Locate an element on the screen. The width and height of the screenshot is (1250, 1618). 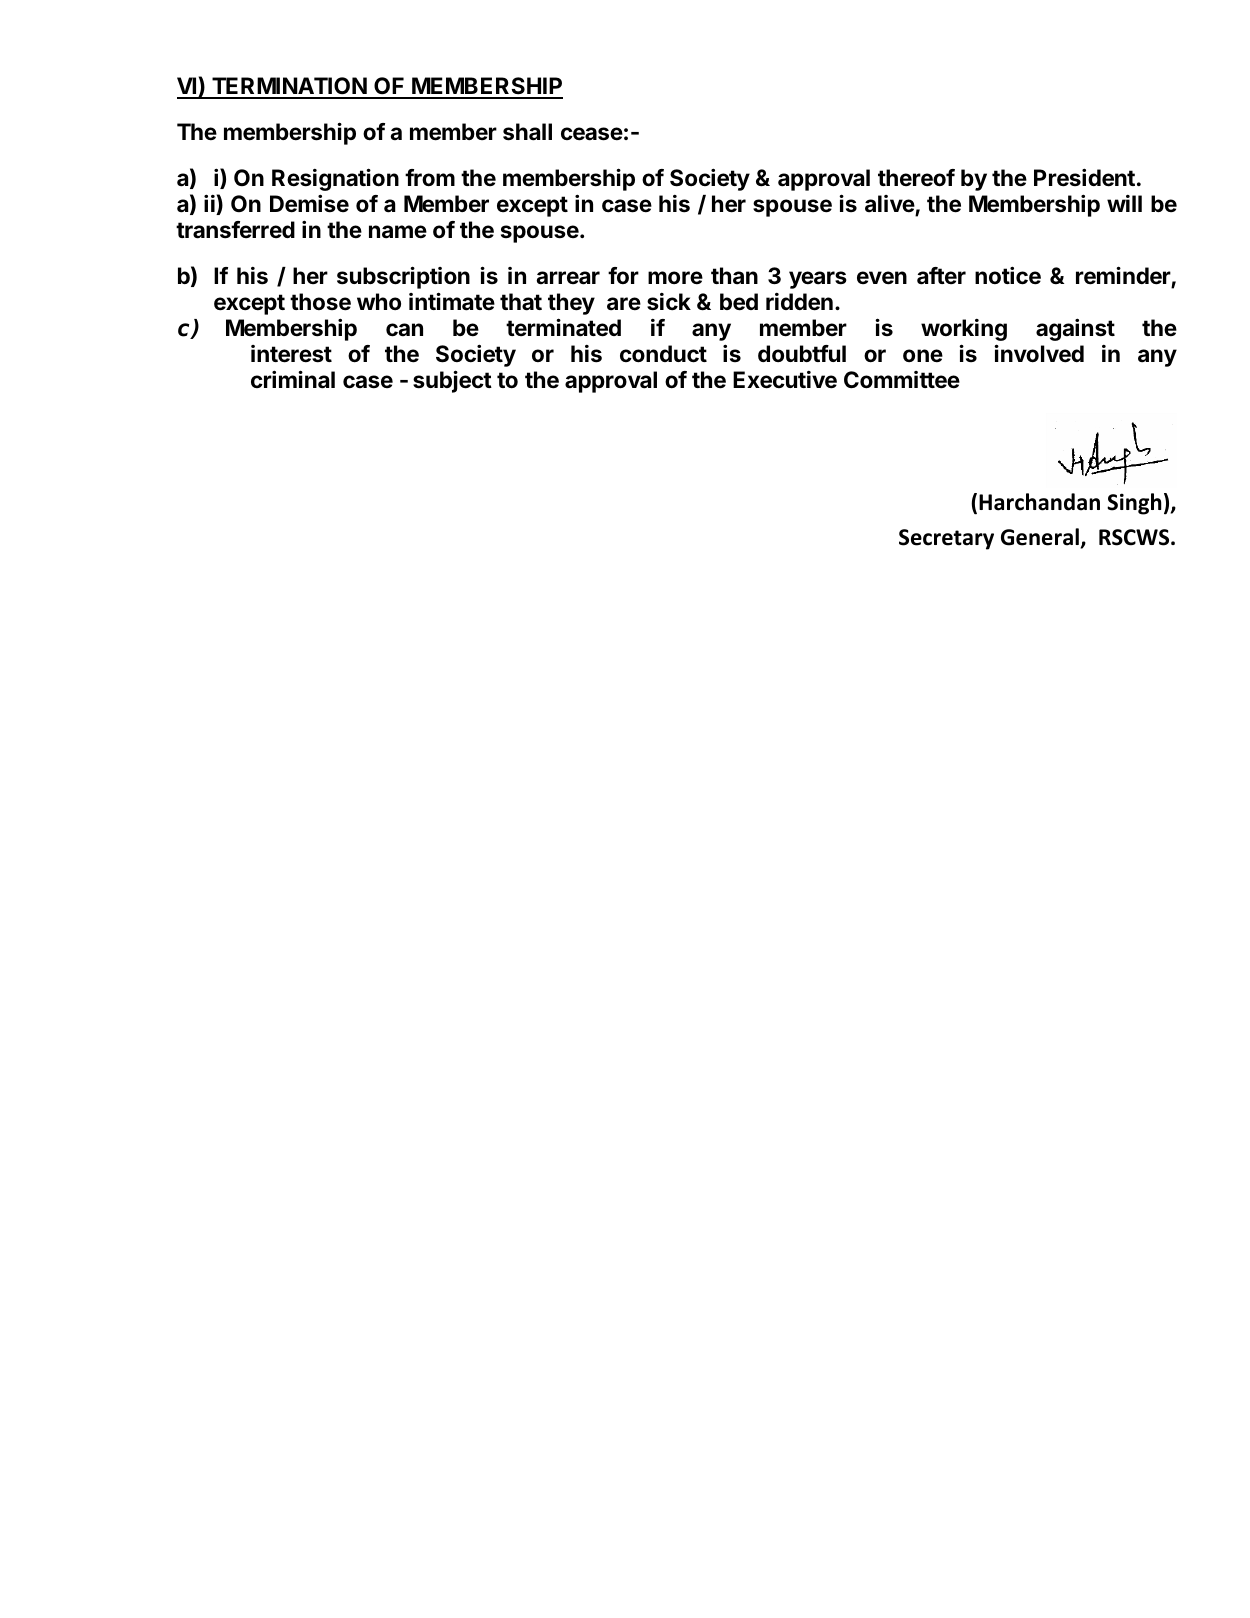
name is located at coordinates (398, 232).
